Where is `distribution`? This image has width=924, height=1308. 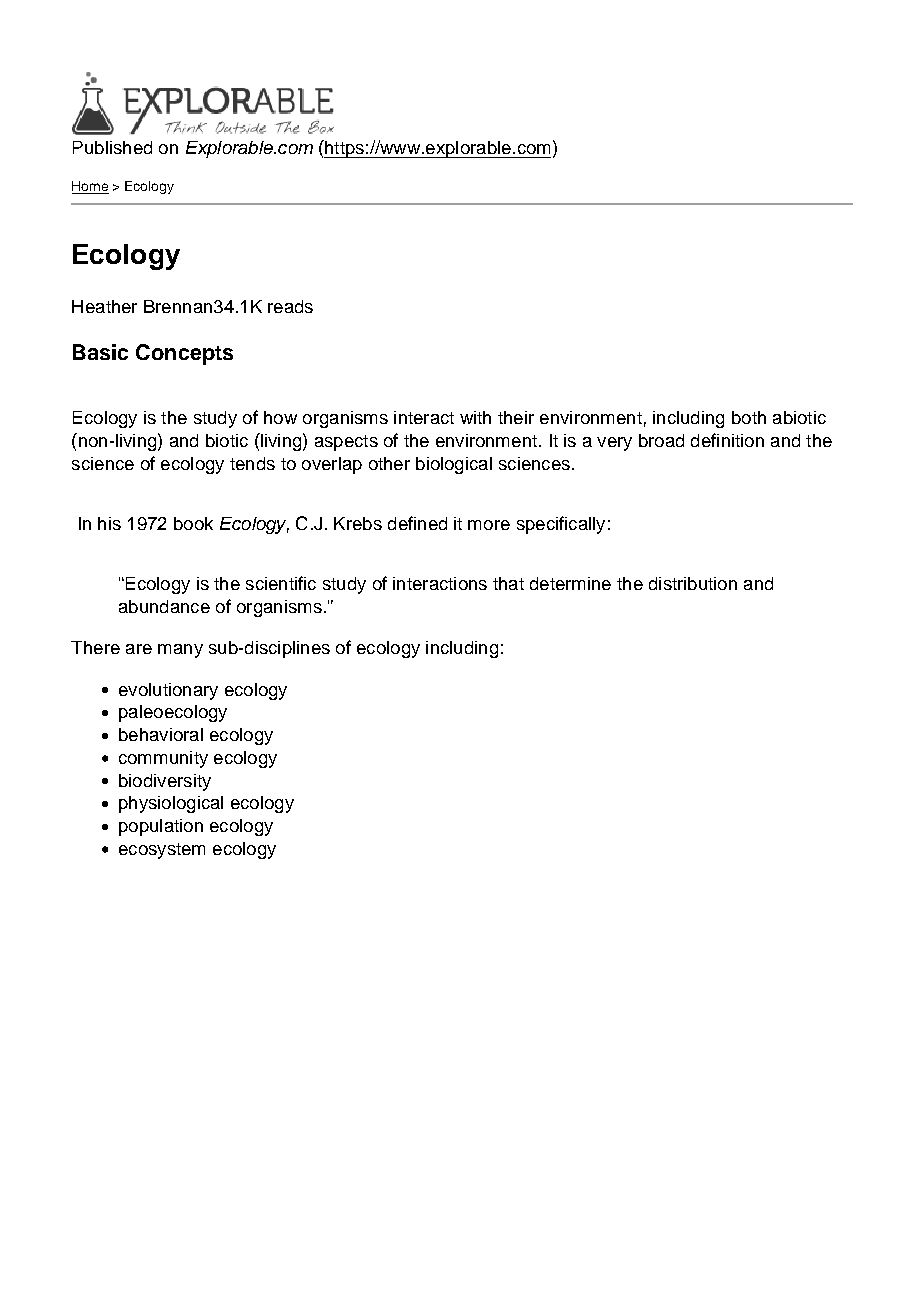 distribution is located at coordinates (693, 583).
